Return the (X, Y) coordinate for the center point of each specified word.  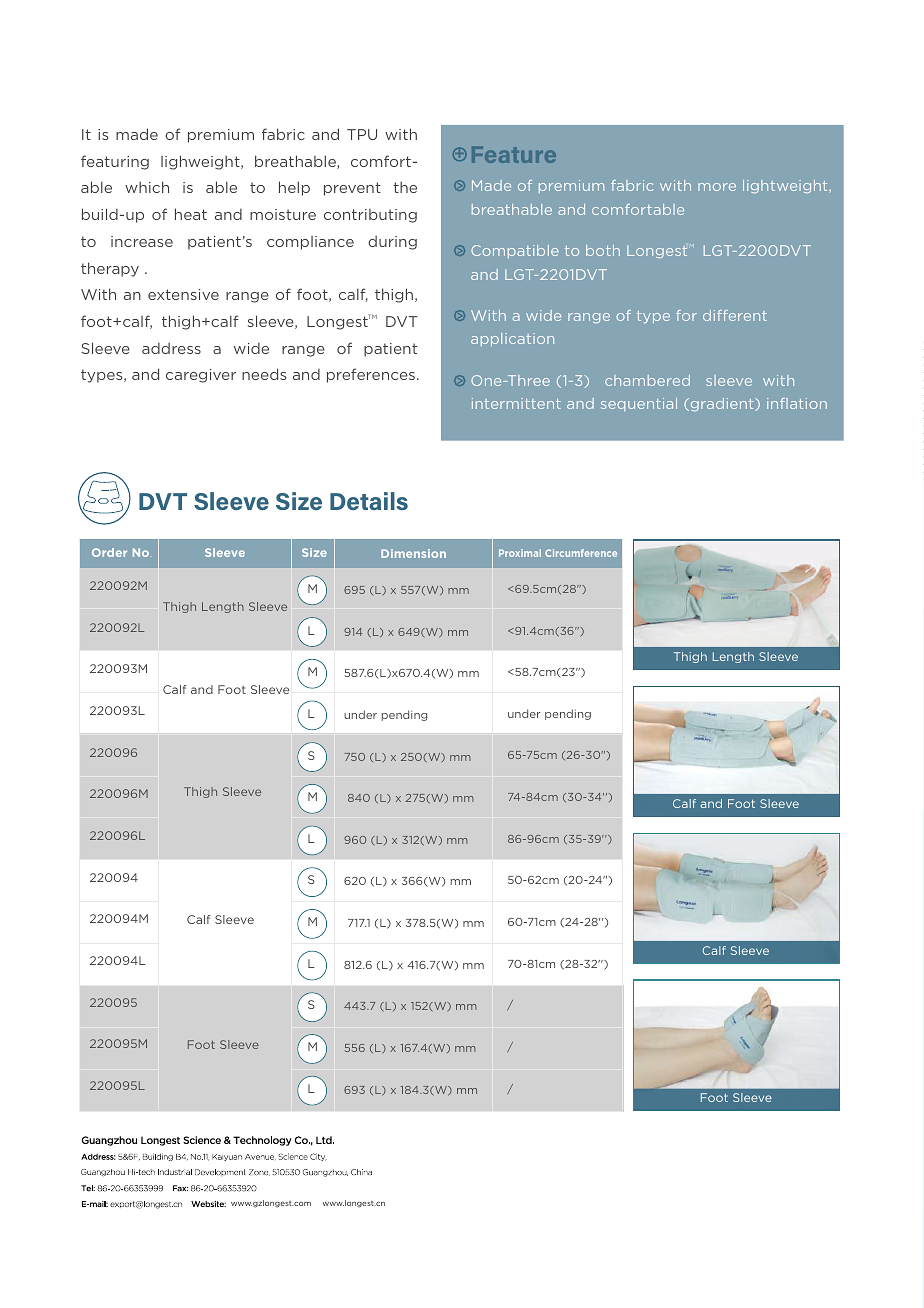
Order (109, 552)
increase (142, 241)
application (512, 339)
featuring (115, 162)
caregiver (201, 376)
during (392, 243)
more (717, 187)
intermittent (516, 403)
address (171, 348)
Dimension (413, 553)
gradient (722, 404)
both (603, 250)
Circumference (581, 553)
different (735, 315)
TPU (362, 134)
